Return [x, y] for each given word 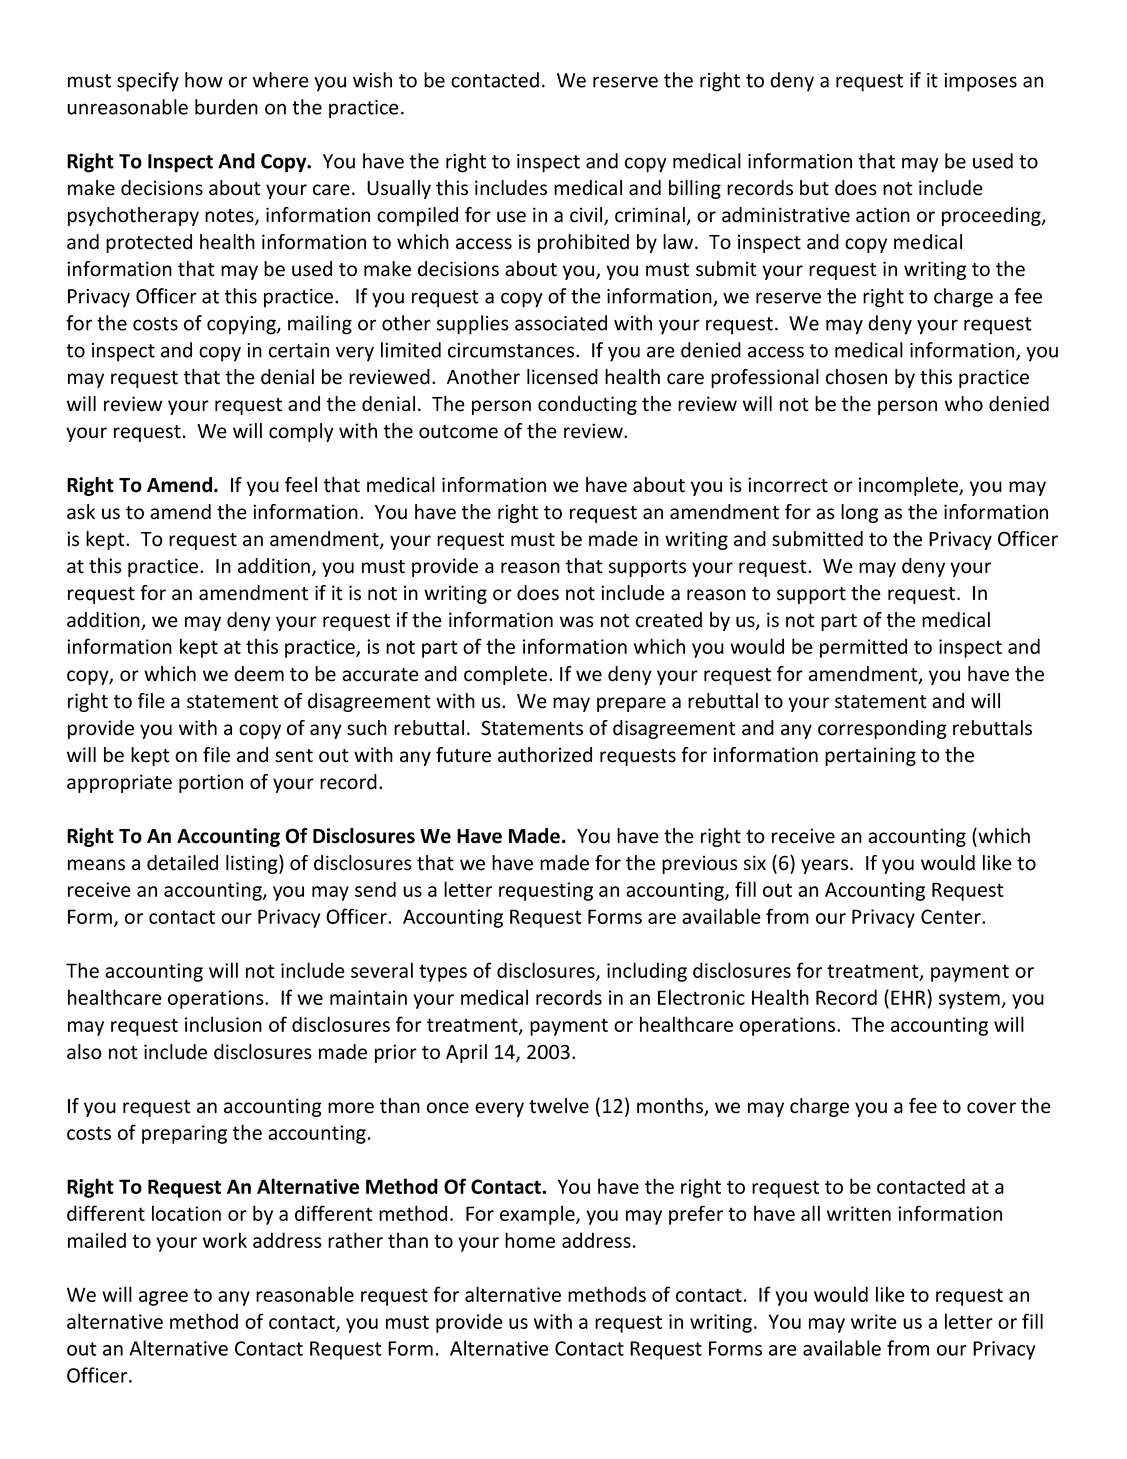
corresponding [882, 729]
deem [259, 674]
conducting [587, 405]
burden [226, 107]
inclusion [223, 1024]
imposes [980, 82]
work [225, 1240]
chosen [856, 377]
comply [301, 432]
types [443, 973]
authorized [545, 755]
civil [587, 216]
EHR [909, 997]
